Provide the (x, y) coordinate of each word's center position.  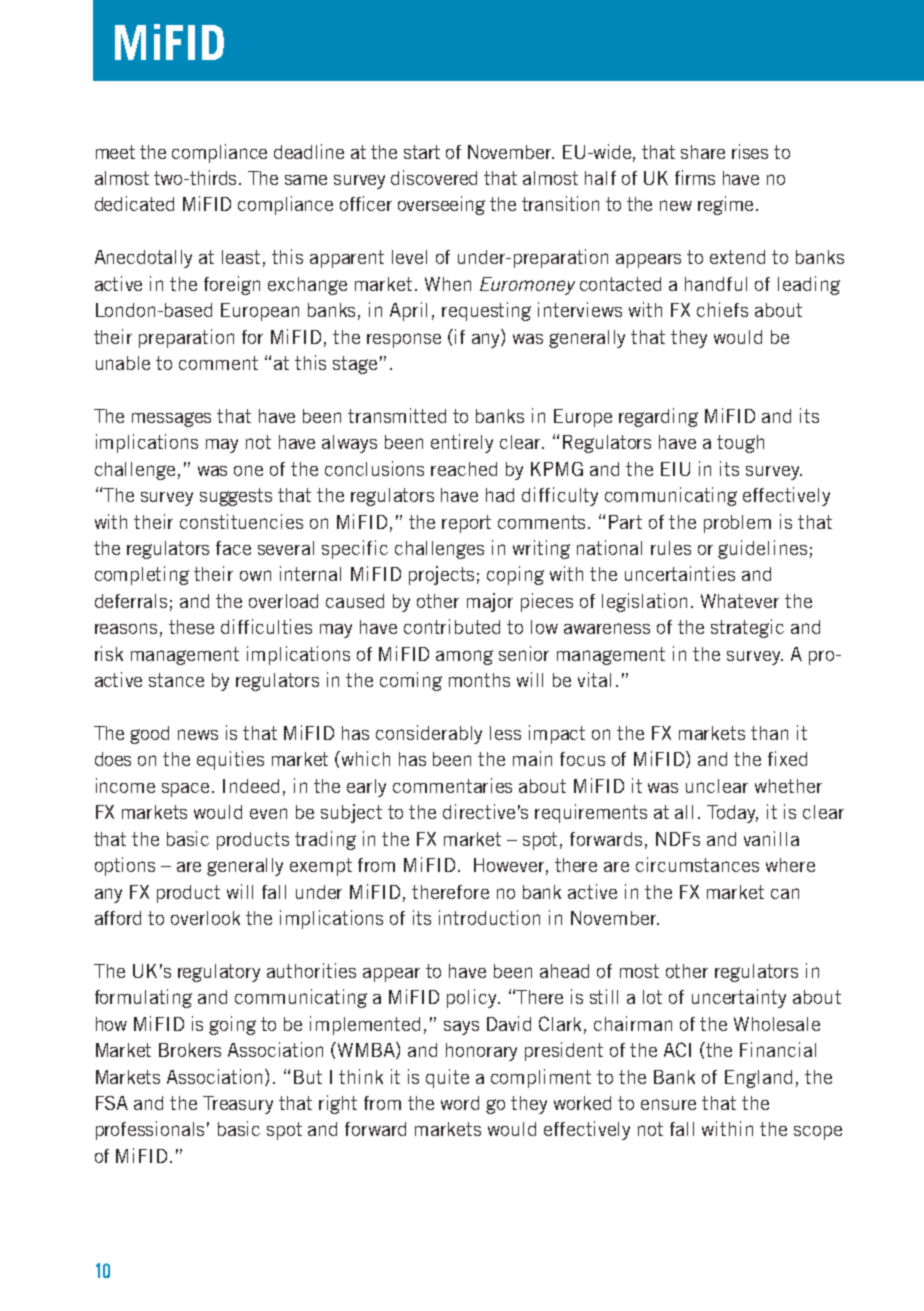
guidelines (762, 549)
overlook (205, 918)
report (466, 524)
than (769, 733)
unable (123, 363)
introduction (489, 917)
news (198, 734)
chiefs (722, 309)
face (233, 548)
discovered (434, 177)
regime (725, 205)
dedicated (134, 203)
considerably (429, 734)
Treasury (238, 1105)
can (785, 893)
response (404, 340)
